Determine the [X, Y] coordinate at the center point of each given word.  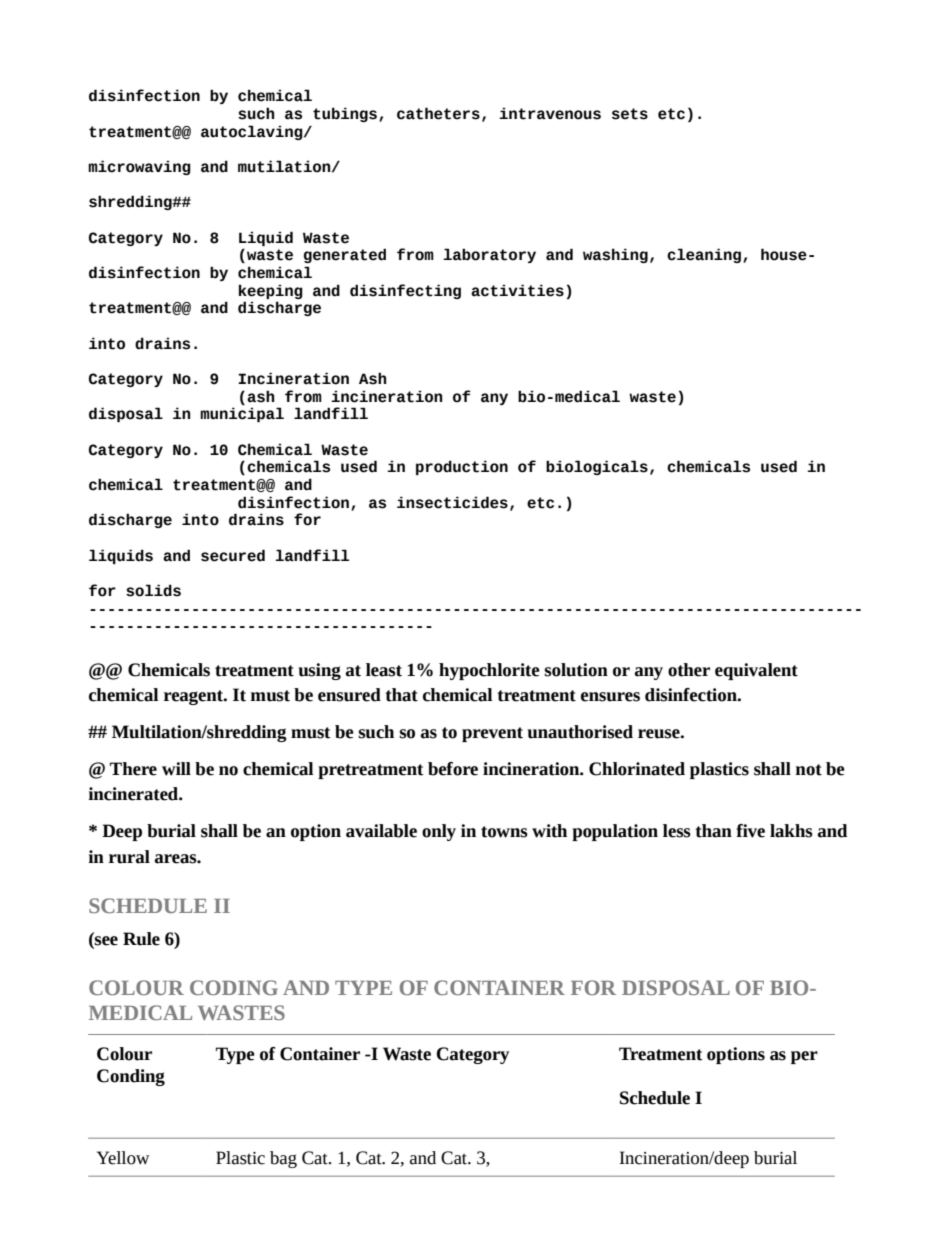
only [439, 832]
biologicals [597, 467]
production [462, 467]
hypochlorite [489, 671]
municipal [242, 414]
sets [630, 114]
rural [129, 857]
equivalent [756, 671]
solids [153, 590]
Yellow [123, 1158]
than [713, 831]
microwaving [139, 167]
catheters [438, 113]
